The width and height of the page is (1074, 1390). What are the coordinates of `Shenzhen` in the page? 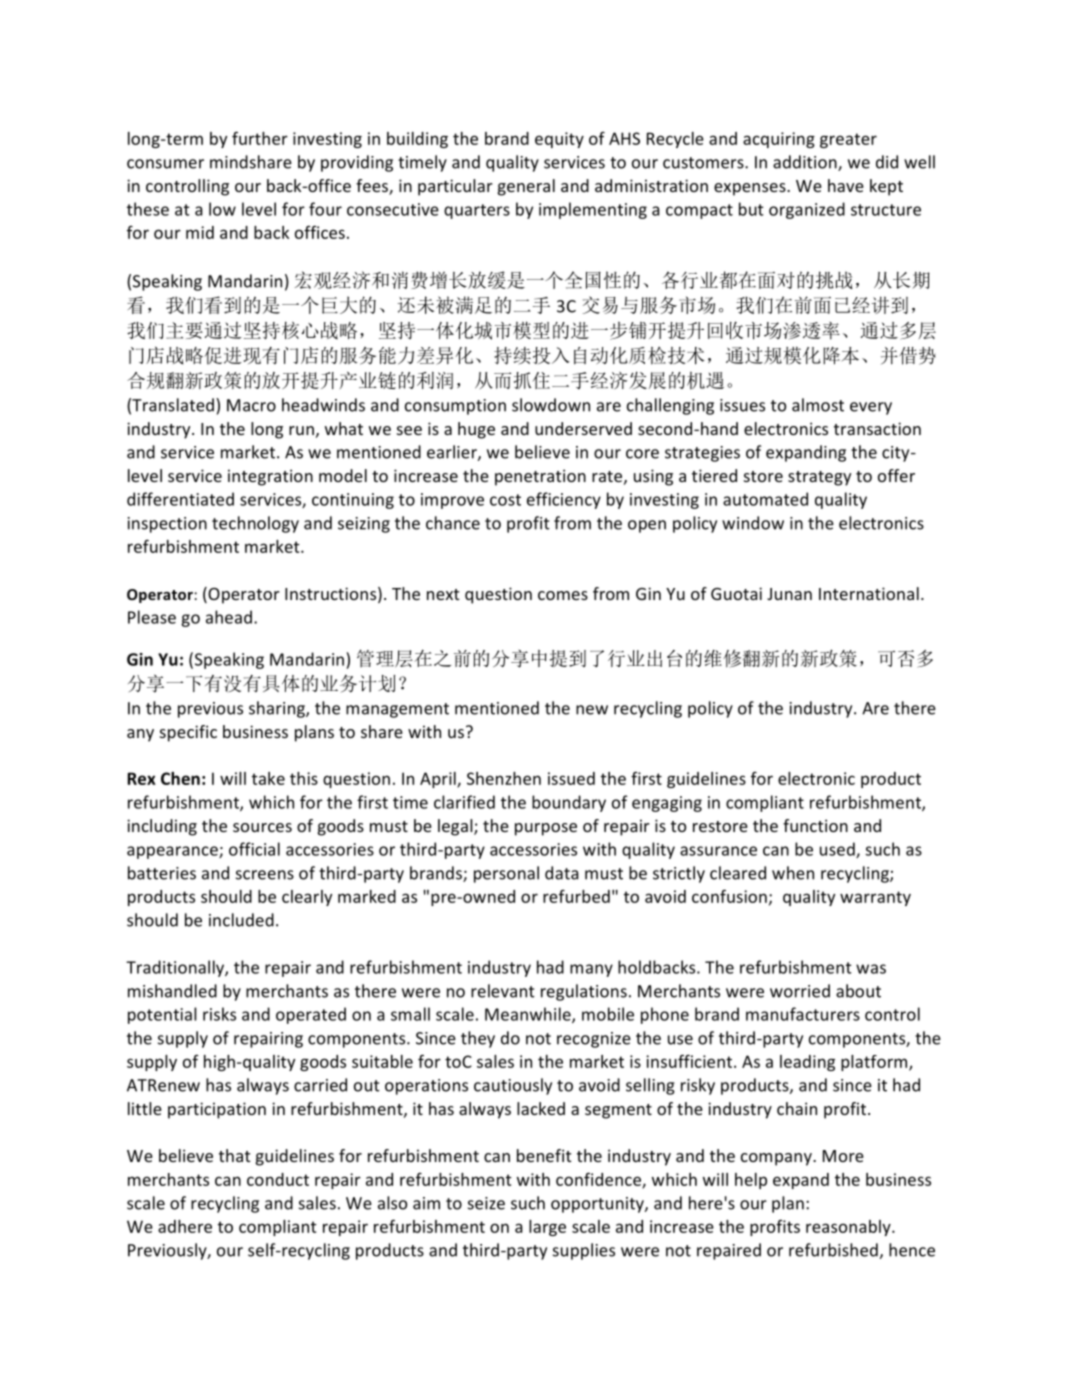 It's located at (504, 778).
